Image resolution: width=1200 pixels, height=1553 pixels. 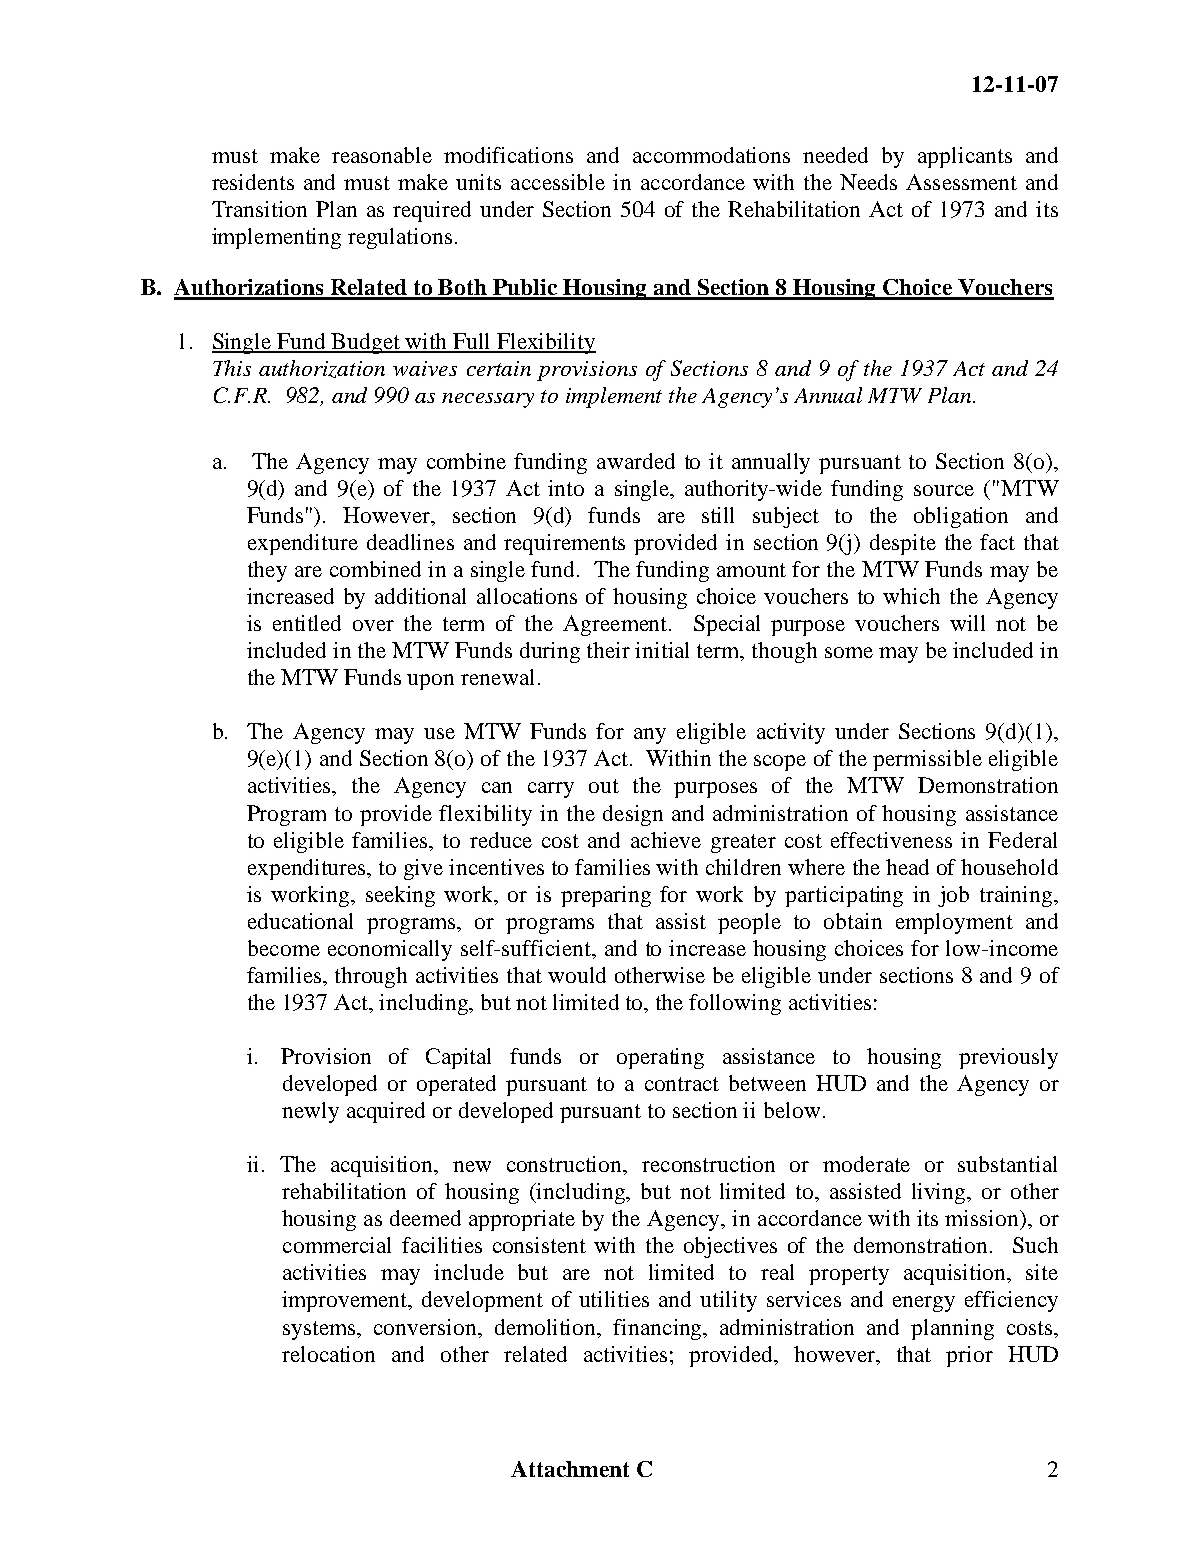 What do you see at coordinates (961, 182) in the document?
I see `Assessment` at bounding box center [961, 182].
